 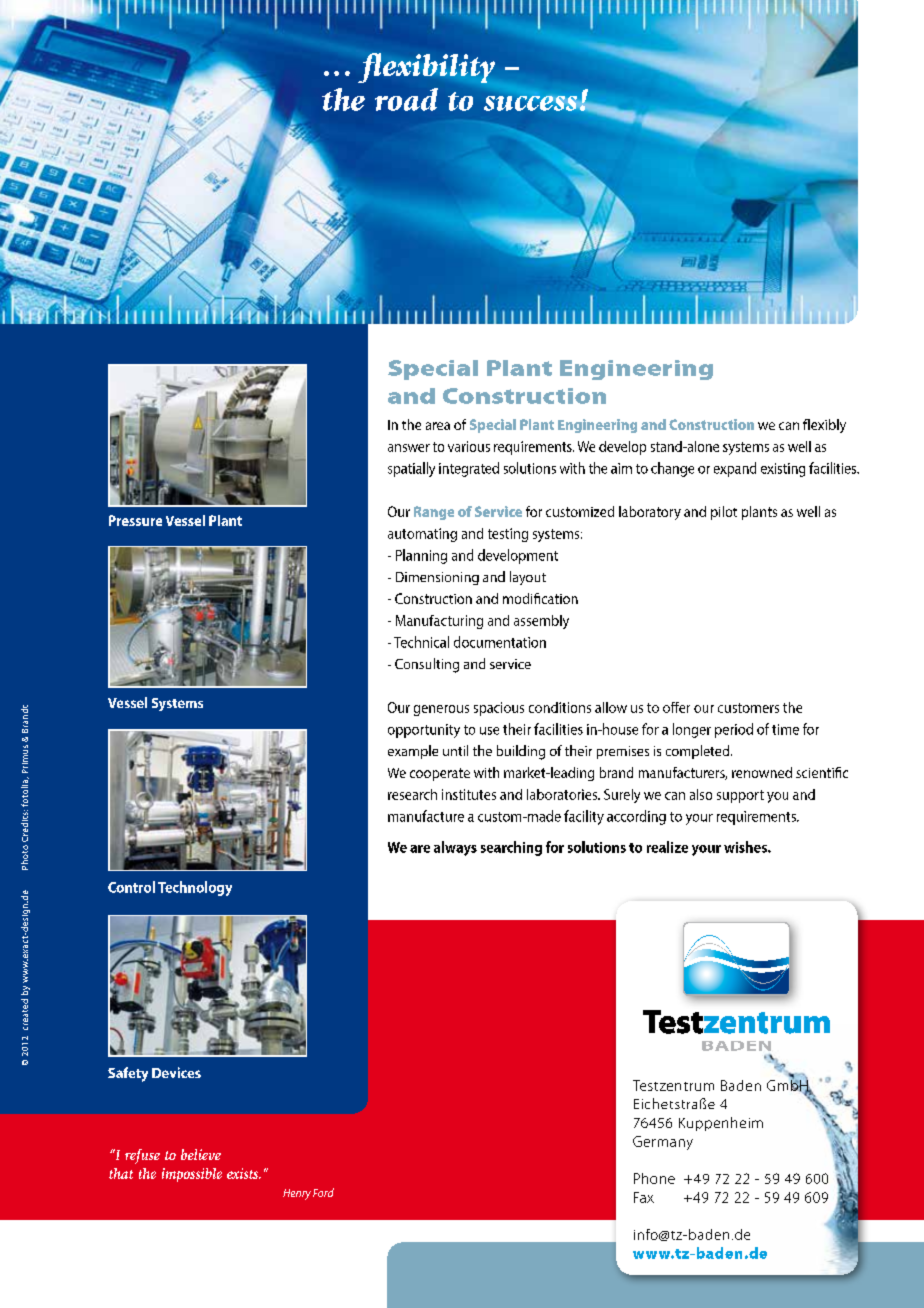 What do you see at coordinates (406, 99) in the screenshot?
I see `road` at bounding box center [406, 99].
